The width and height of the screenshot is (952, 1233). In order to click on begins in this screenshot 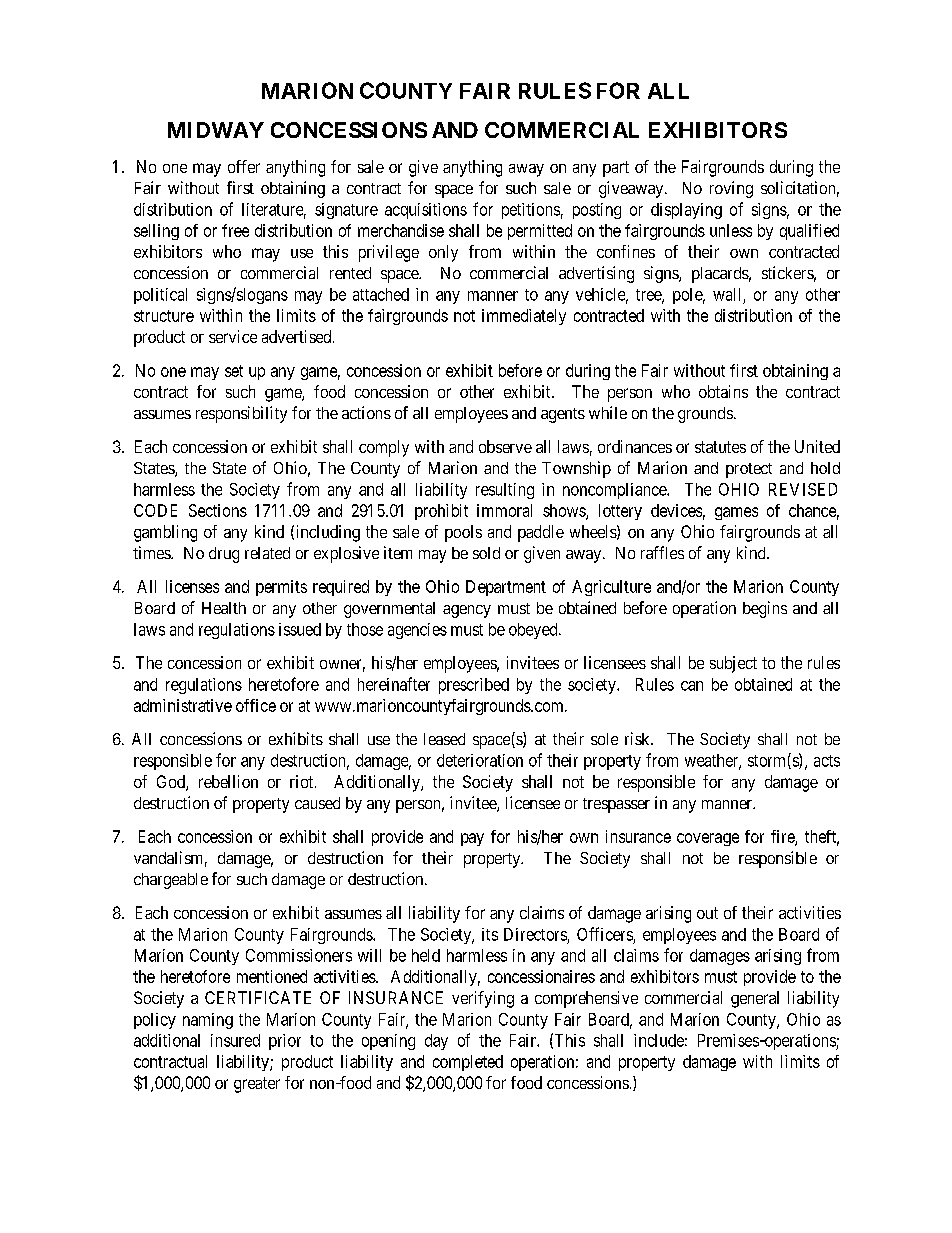, I will do `click(765, 609)`.
